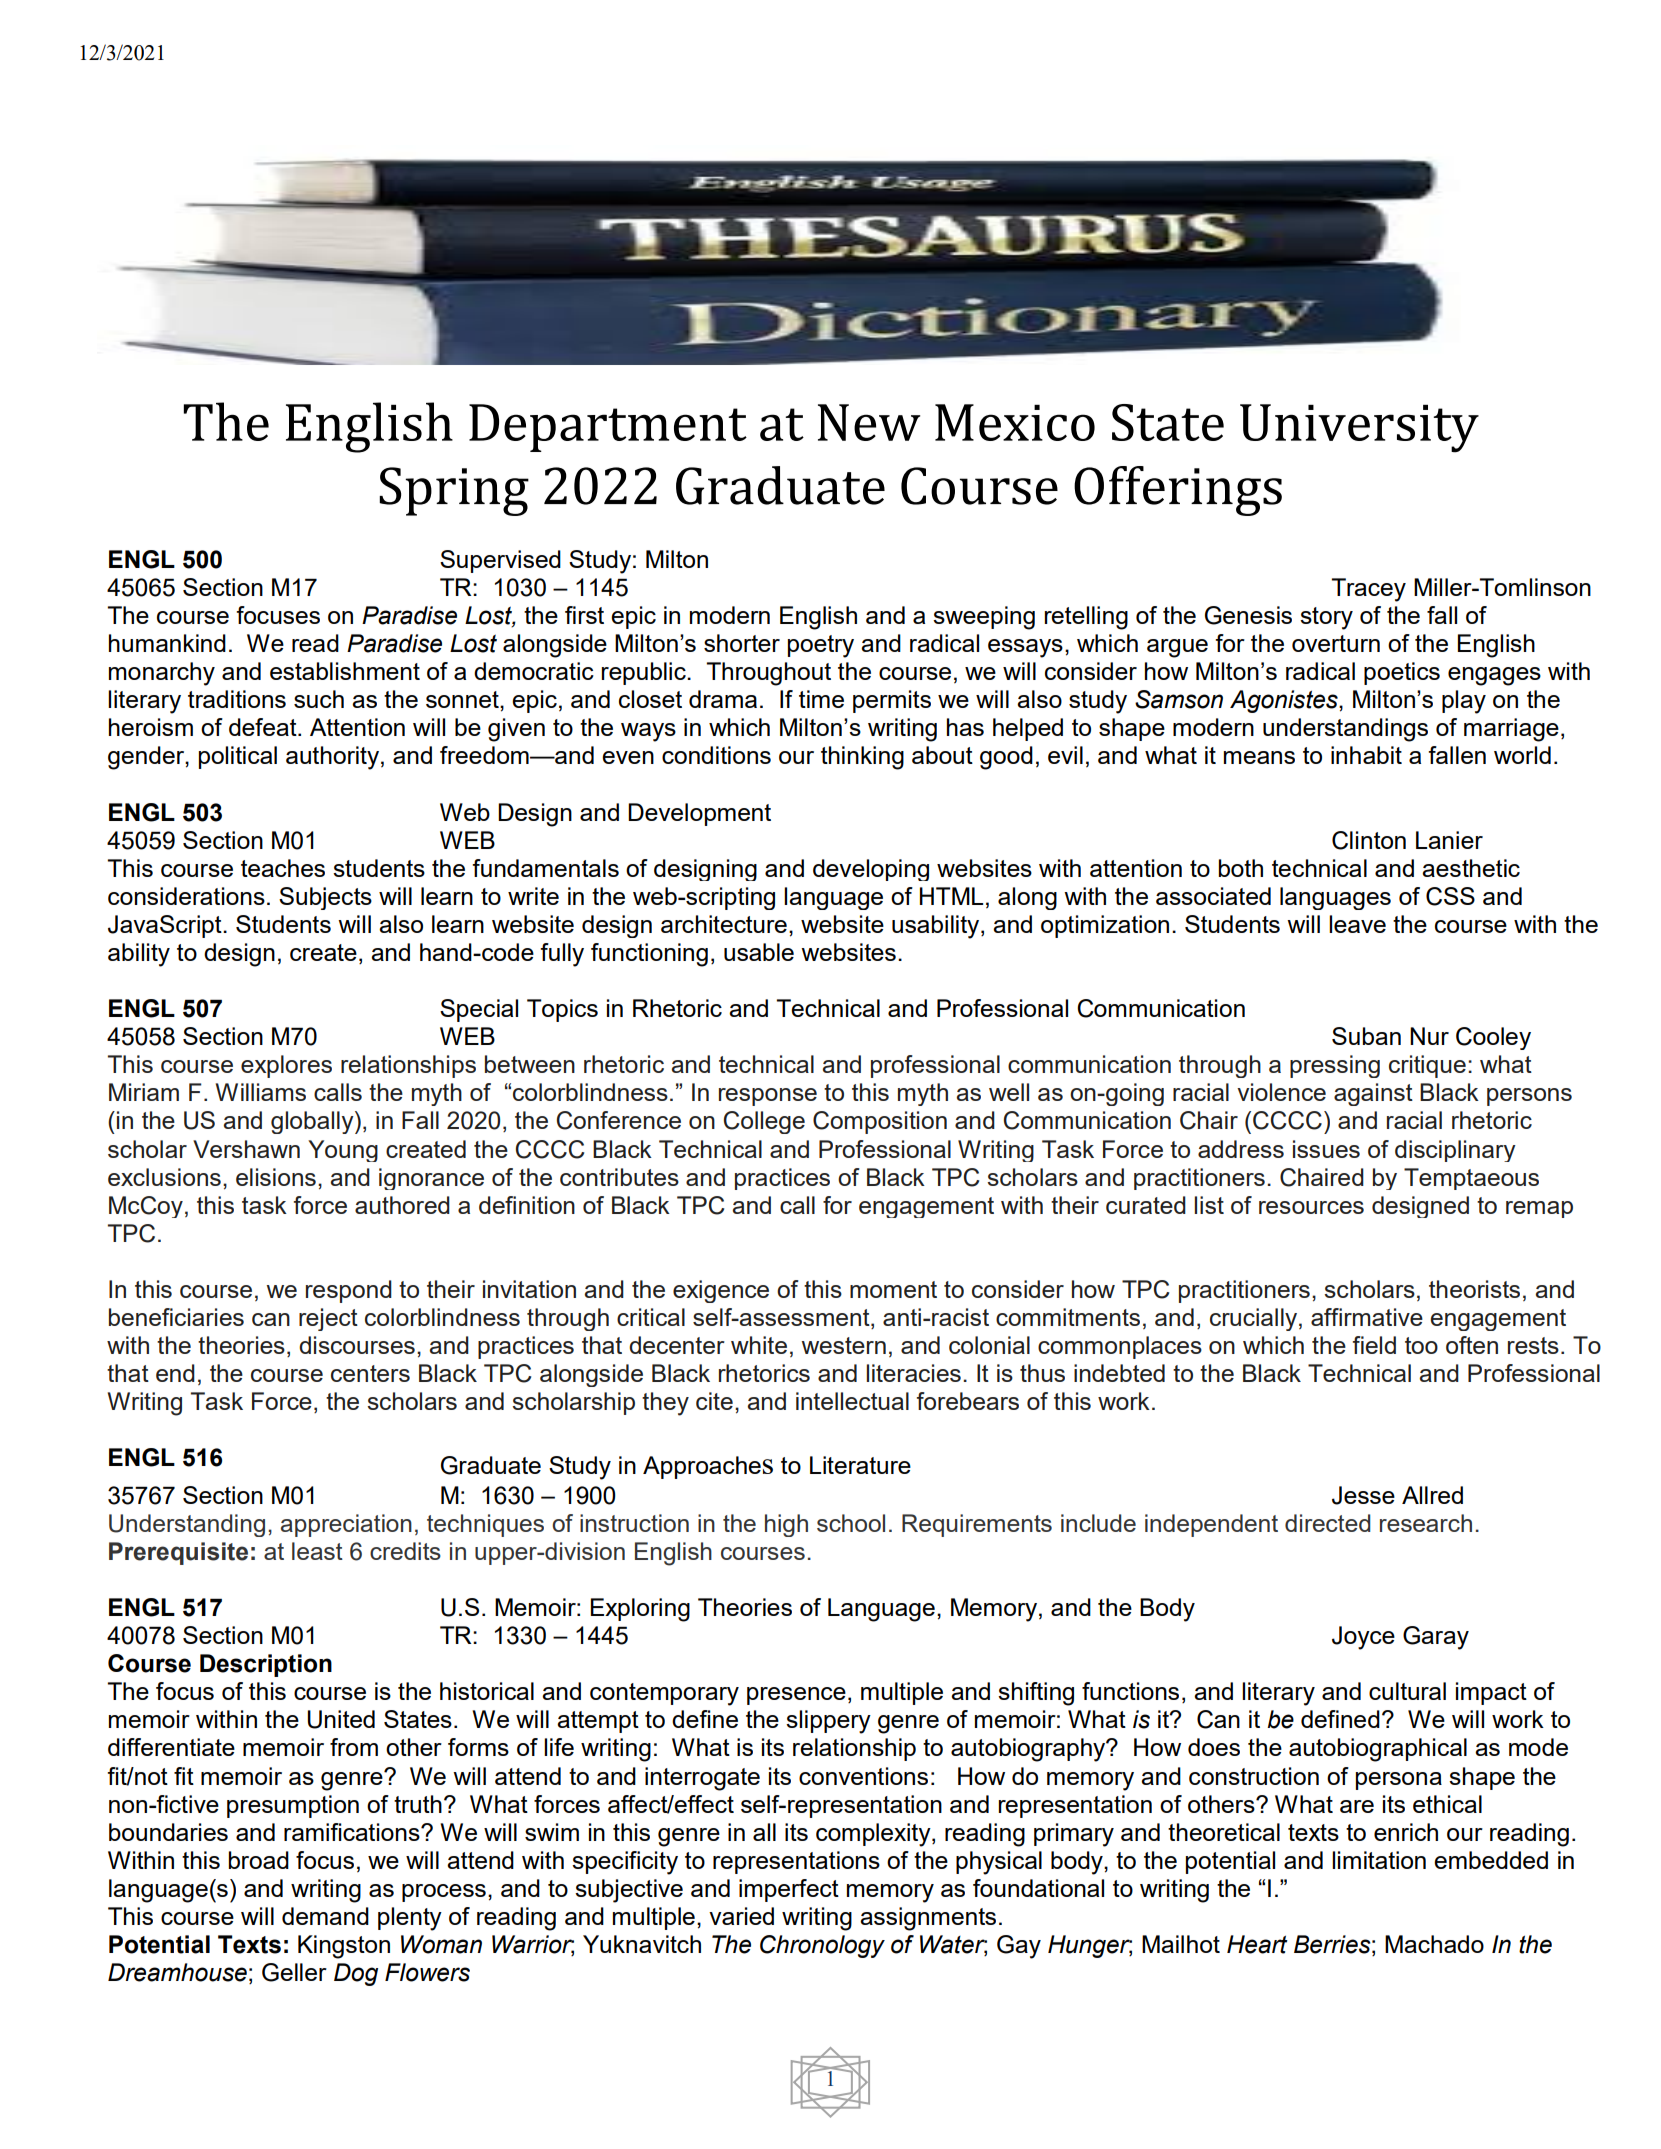 This screenshot has width=1661, height=2149. What do you see at coordinates (1357, 924) in the screenshot?
I see `leave` at bounding box center [1357, 924].
